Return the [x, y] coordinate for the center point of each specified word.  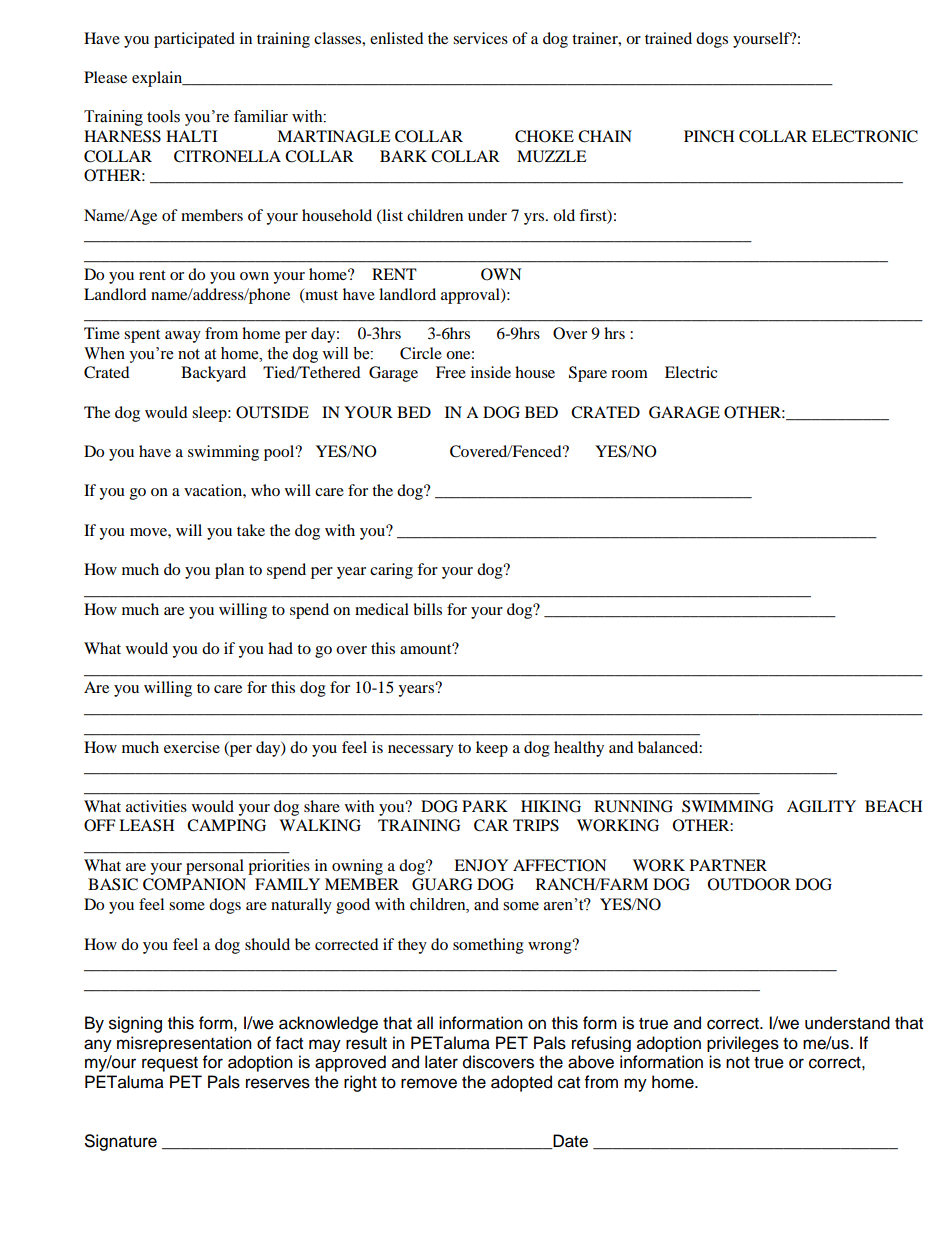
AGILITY [821, 806]
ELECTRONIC [865, 136]
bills [427, 609]
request [170, 1064]
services [480, 38]
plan [229, 571]
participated [194, 40]
